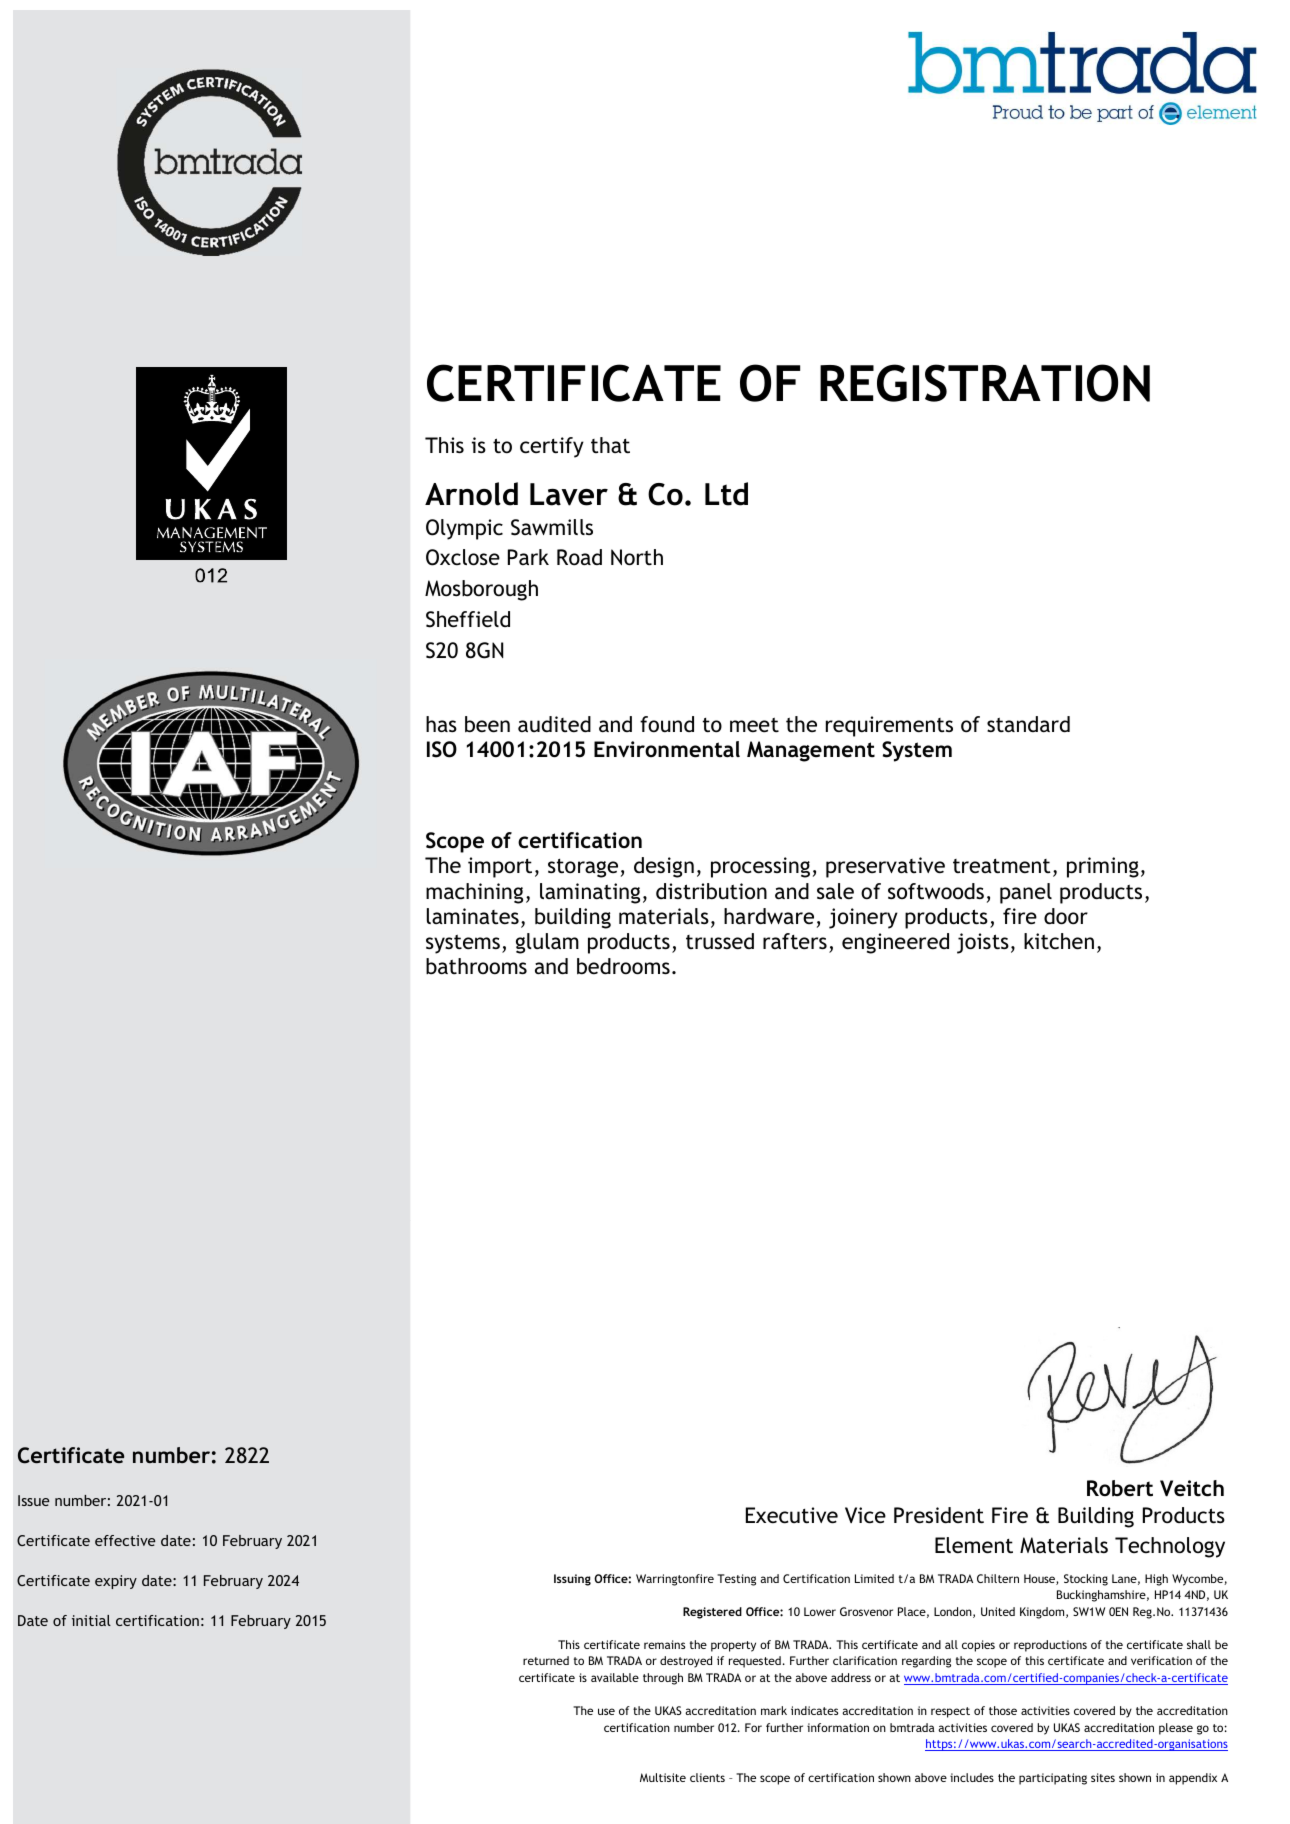  What do you see at coordinates (1059, 941) in the screenshot?
I see `kitchen` at bounding box center [1059, 941].
